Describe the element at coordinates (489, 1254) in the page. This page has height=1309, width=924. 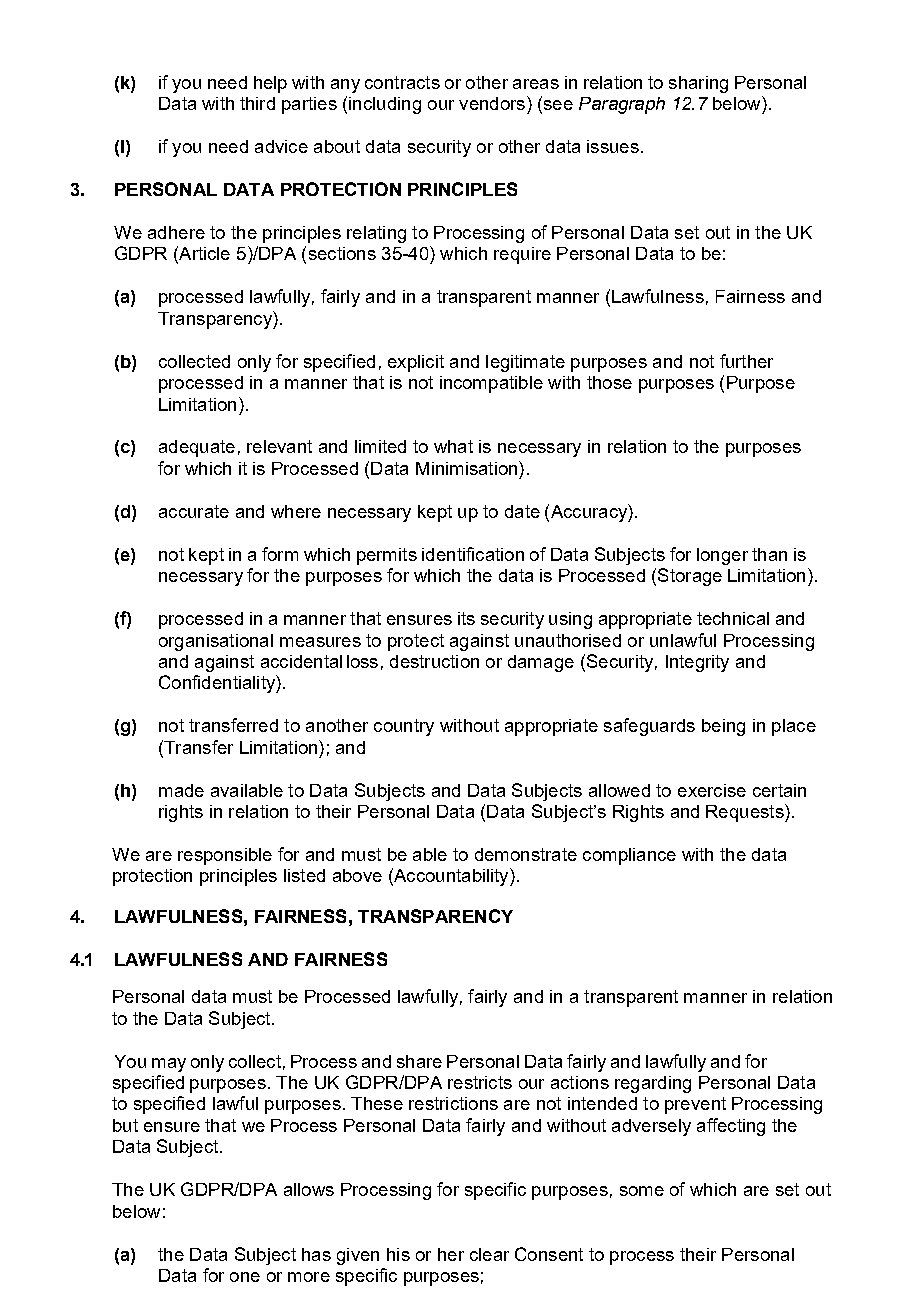
I see `clear` at that location.
